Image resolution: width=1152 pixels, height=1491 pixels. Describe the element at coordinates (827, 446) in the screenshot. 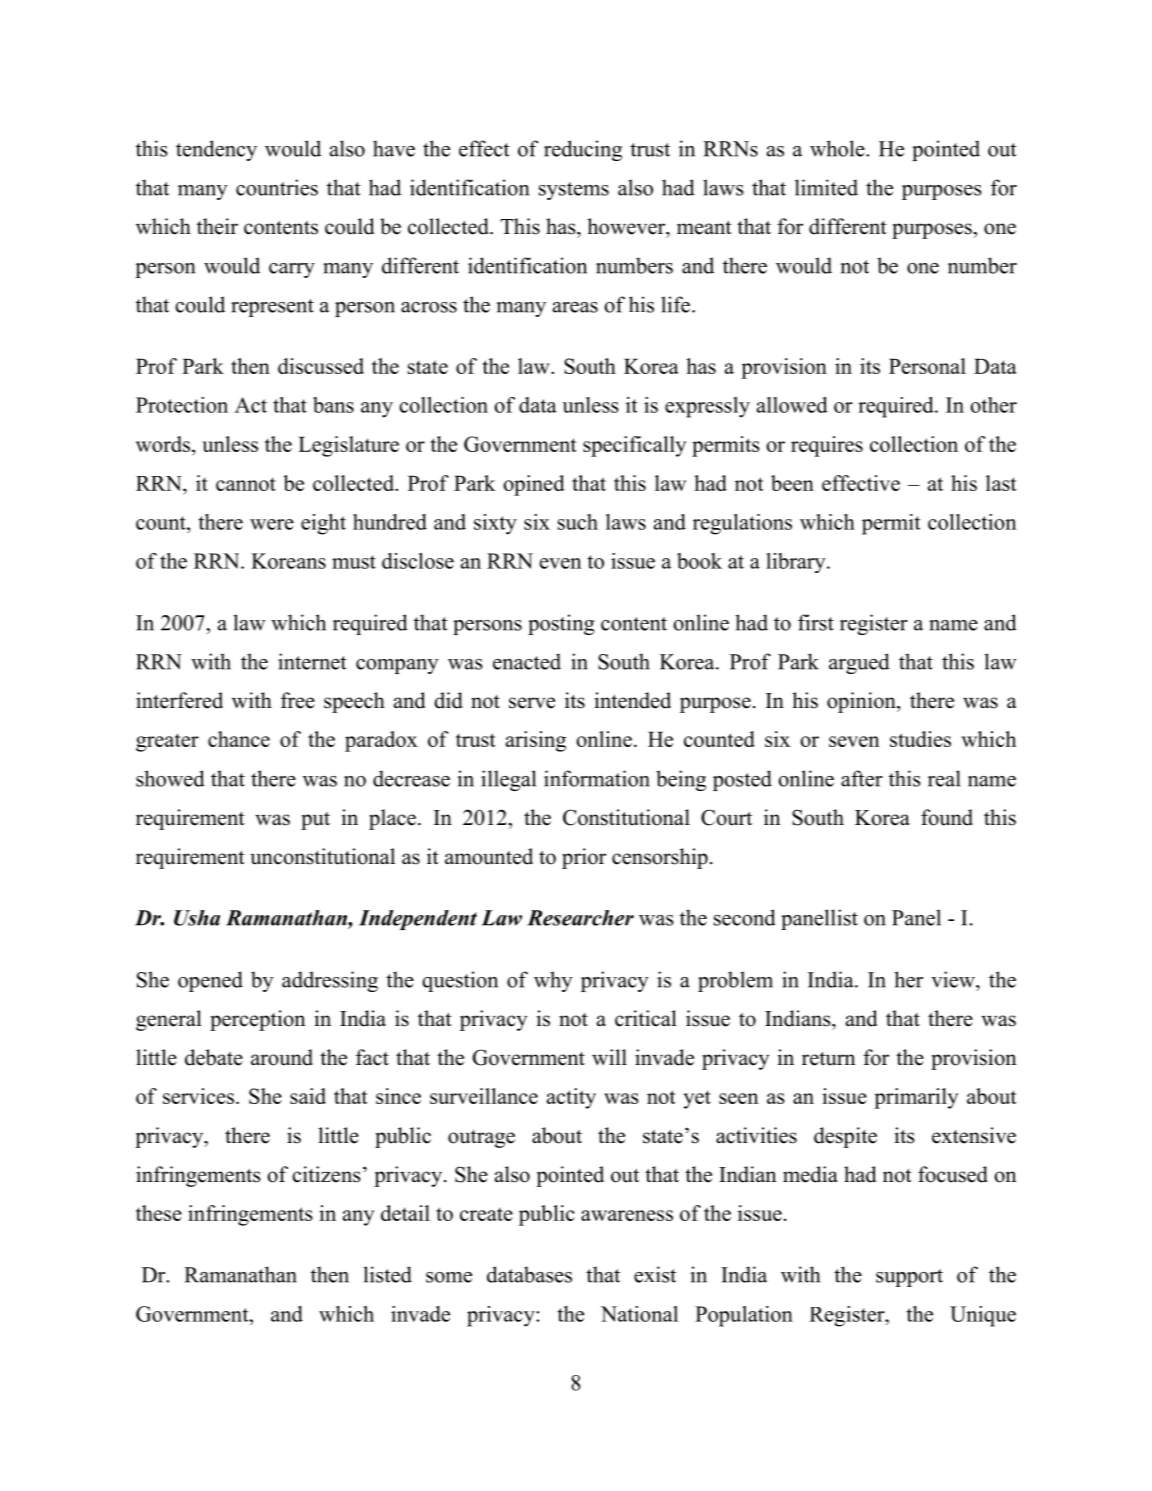

I see `requires` at that location.
